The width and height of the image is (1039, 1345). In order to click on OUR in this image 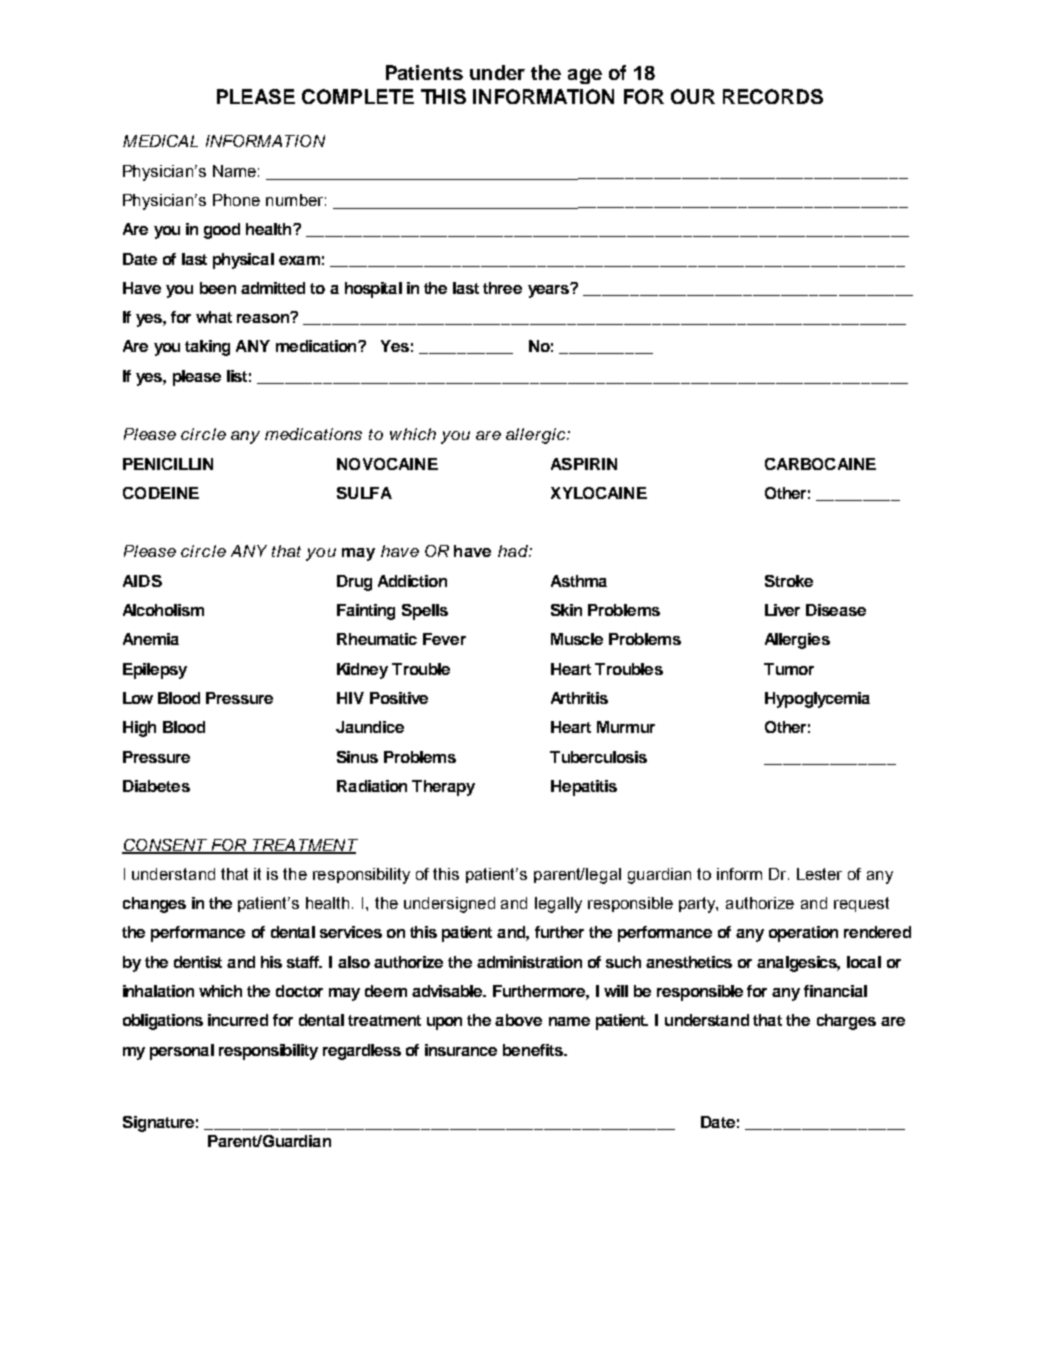, I will do `click(693, 96)`.
